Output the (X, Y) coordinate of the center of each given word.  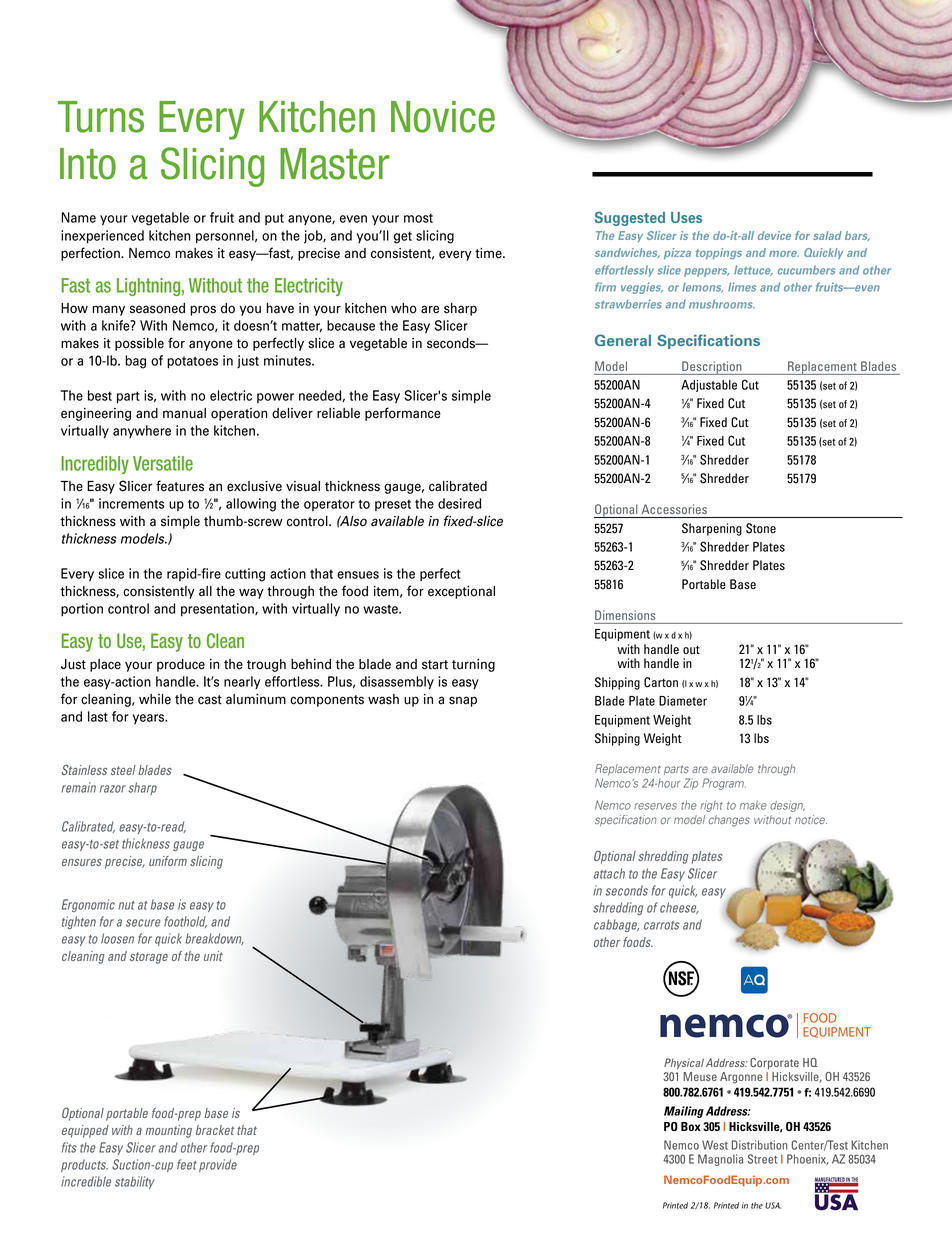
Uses (686, 217)
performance (403, 414)
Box (691, 1126)
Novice (443, 117)
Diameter (683, 701)
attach (609, 873)
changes (729, 821)
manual (184, 413)
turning (473, 665)
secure (143, 923)
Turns (101, 117)
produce (181, 665)
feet (187, 1164)
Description (712, 368)
